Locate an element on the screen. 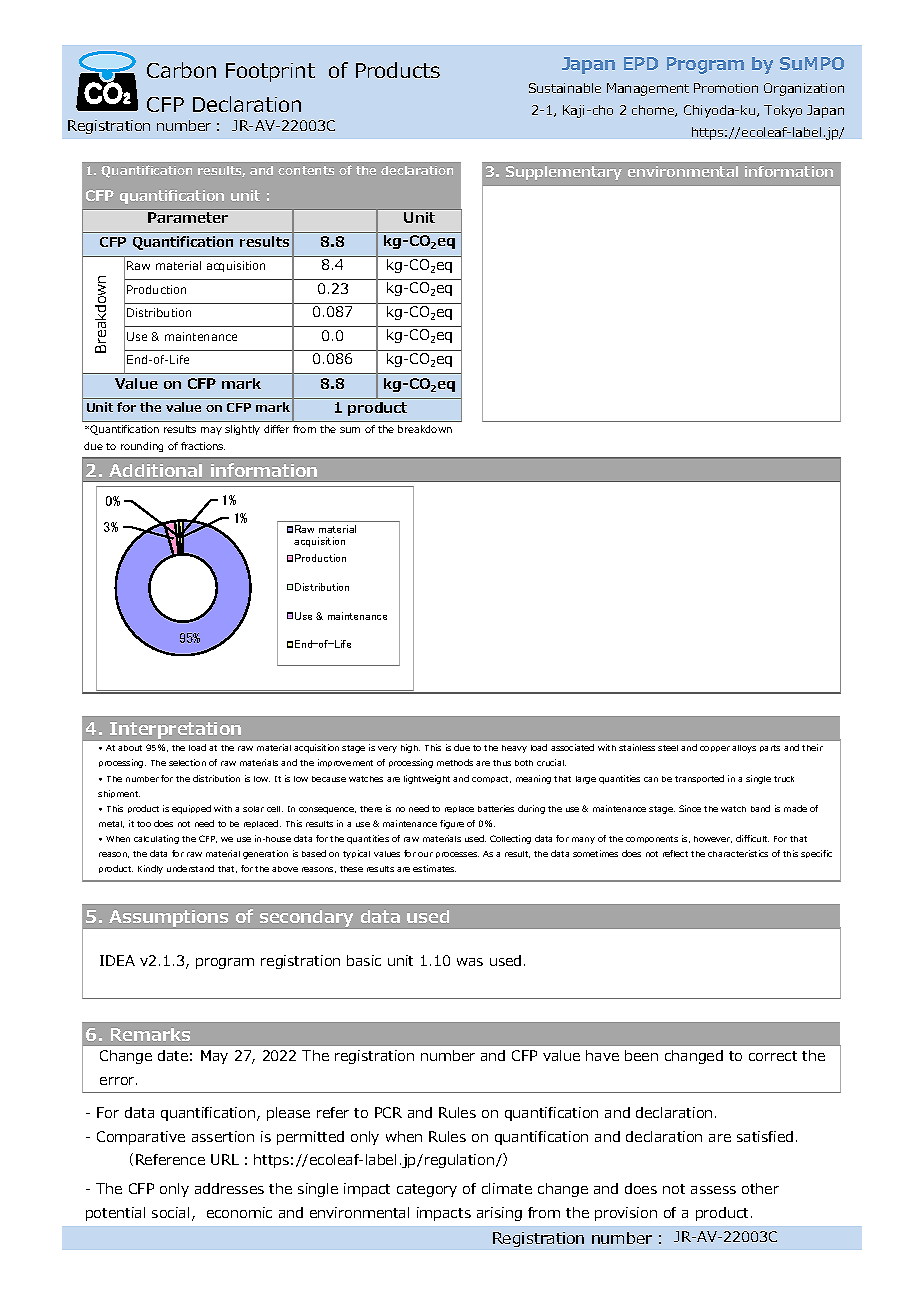 This screenshot has height=1308, width=924. Sustainable is located at coordinates (565, 88).
